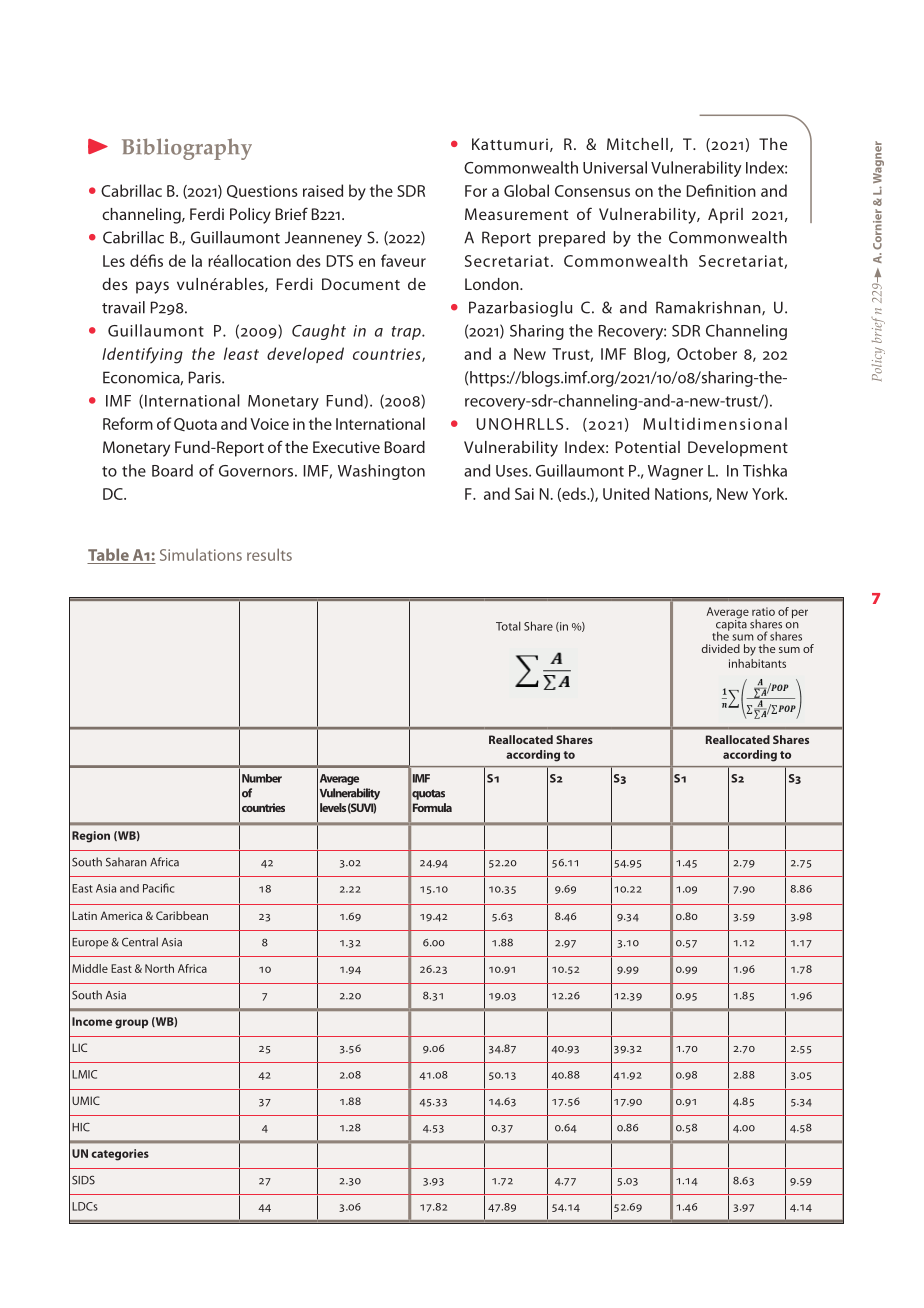 This image has width=924, height=1308. Describe the element at coordinates (769, 493) in the image. I see `York` at that location.
